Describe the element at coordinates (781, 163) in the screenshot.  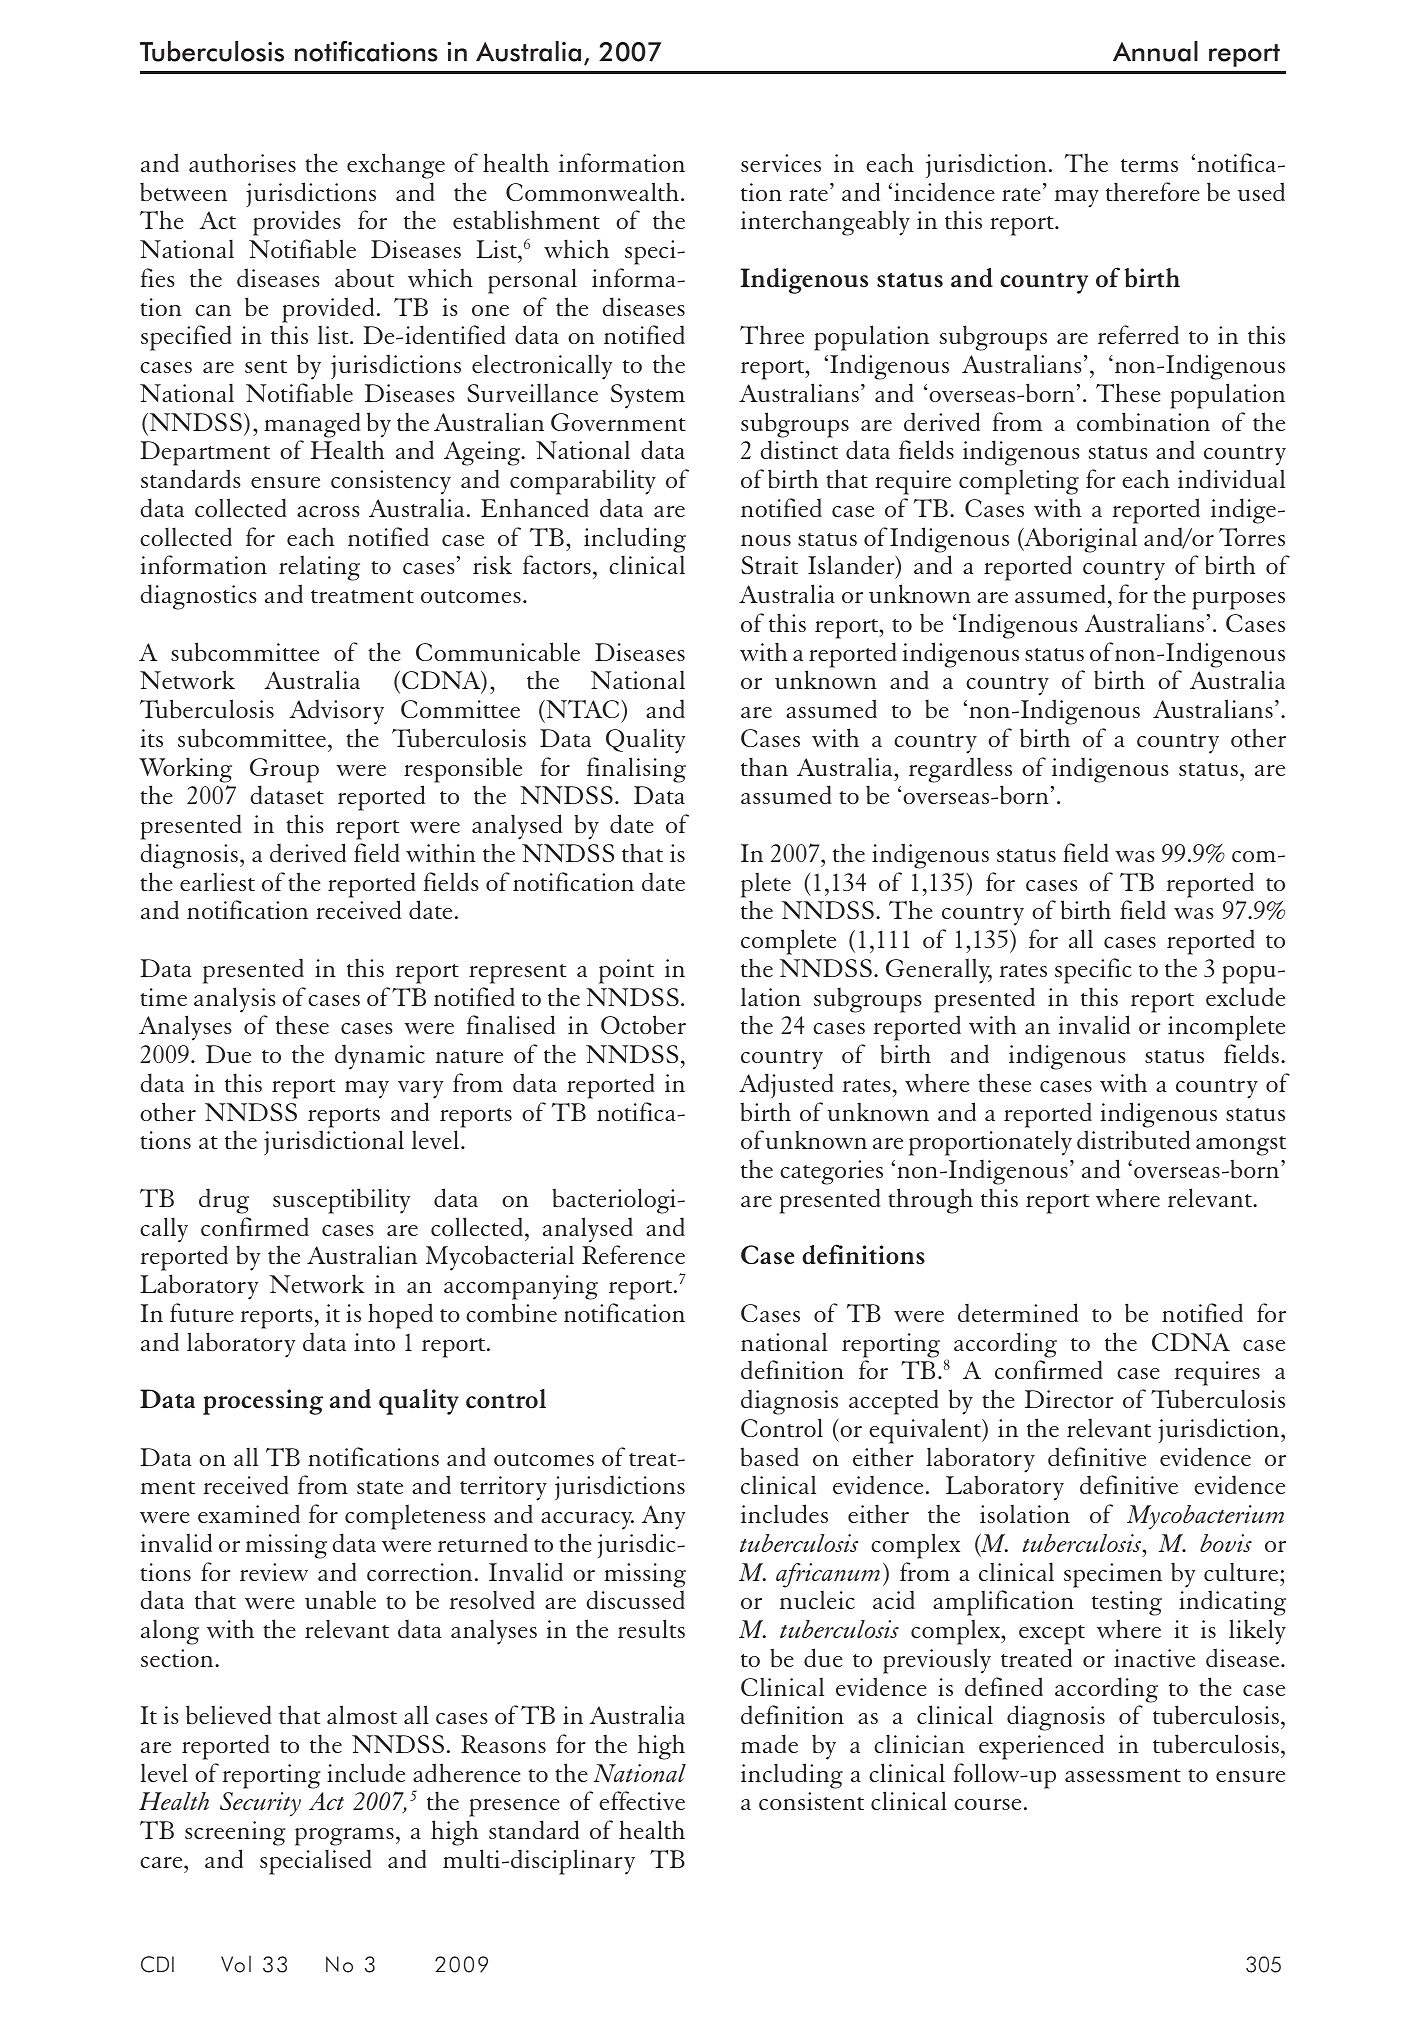
I see `services` at that location.
